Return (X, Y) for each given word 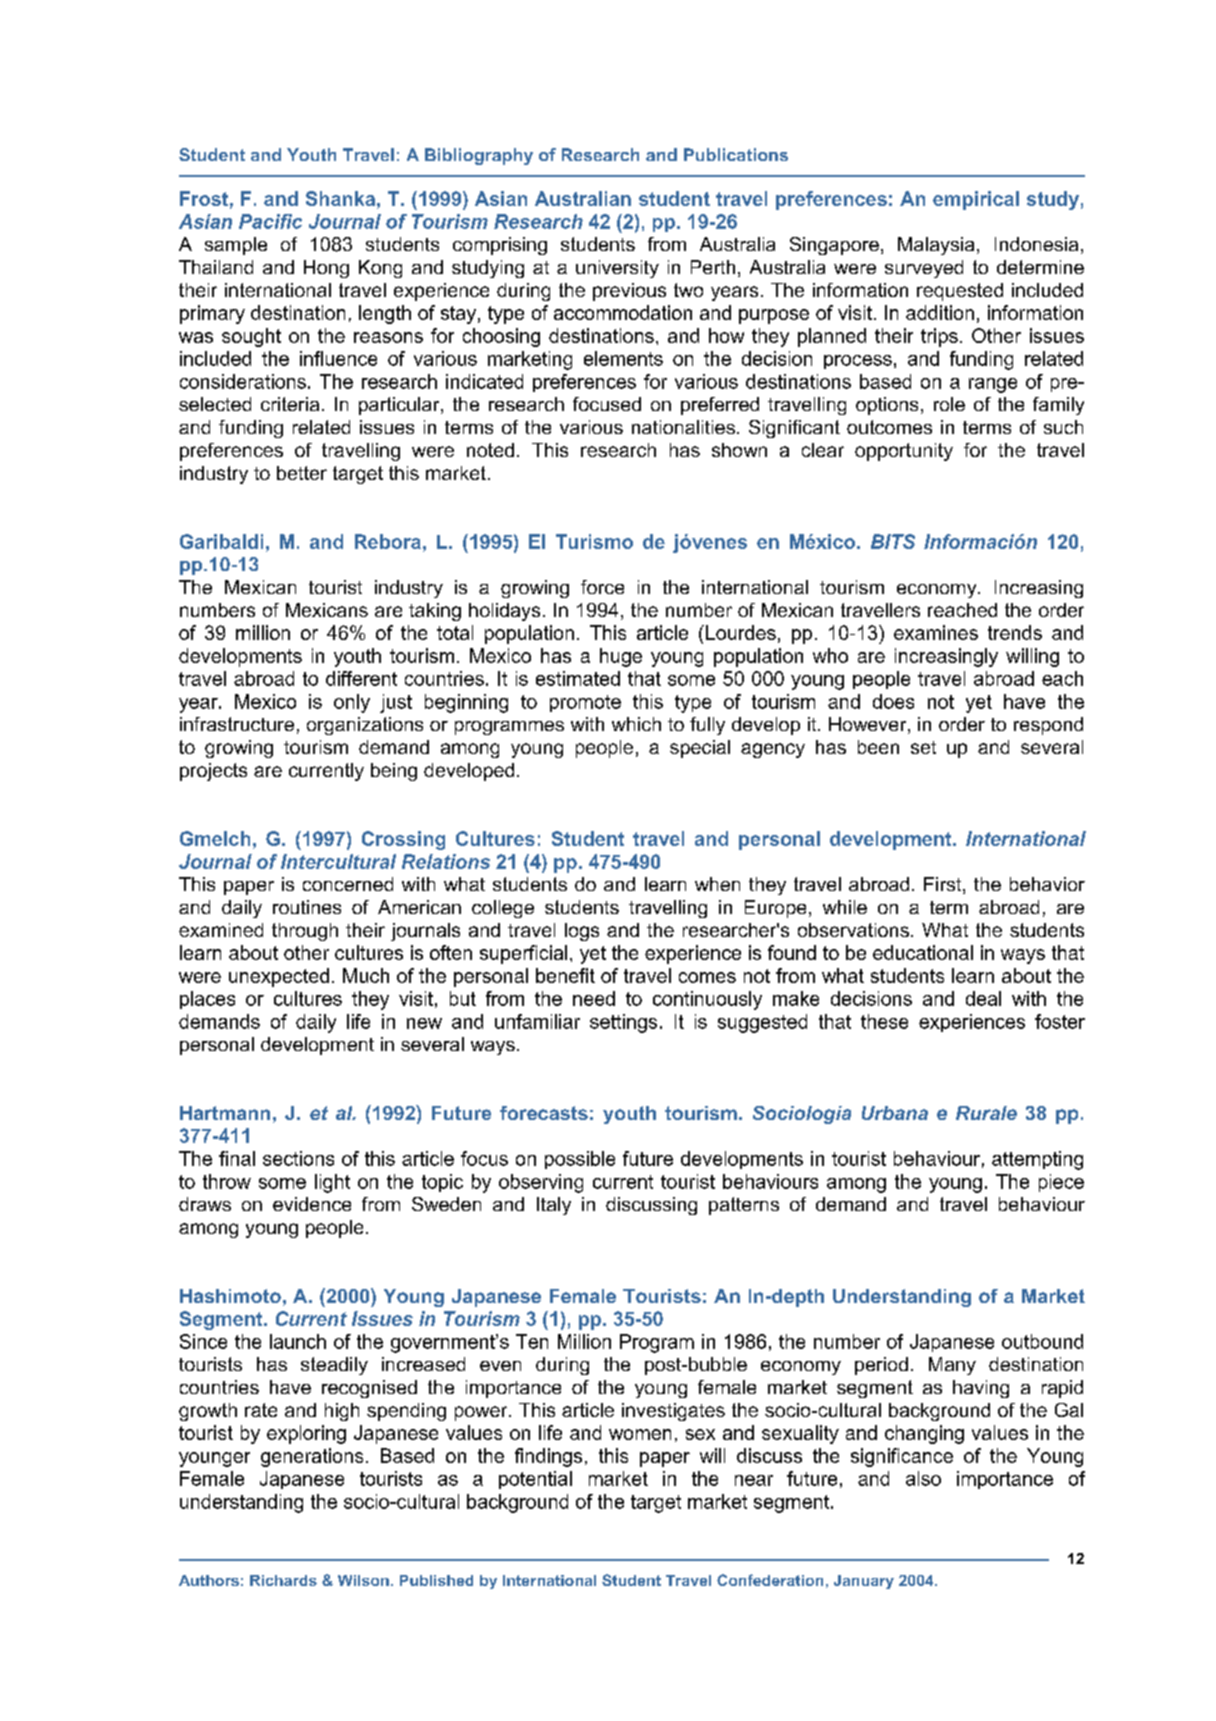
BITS (893, 541)
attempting (1037, 1160)
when (717, 884)
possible (580, 1160)
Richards (283, 1580)
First (944, 885)
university (617, 269)
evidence (312, 1204)
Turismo (594, 541)
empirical (976, 200)
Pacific (270, 221)
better (302, 473)
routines (307, 907)
